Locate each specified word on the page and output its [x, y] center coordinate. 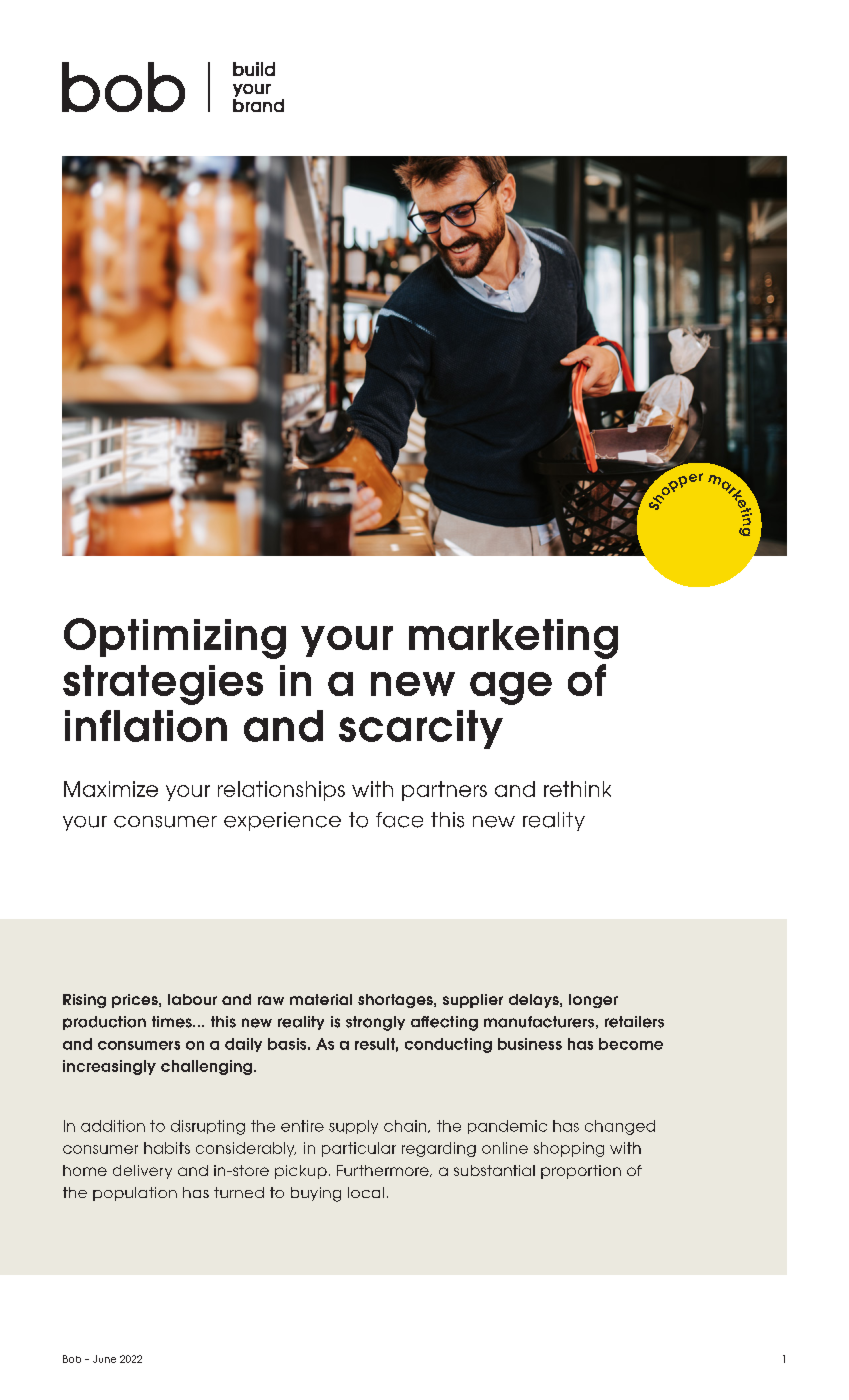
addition [113, 1126]
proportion [581, 1172]
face [399, 820]
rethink [577, 789]
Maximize [111, 789]
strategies [163, 685]
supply [353, 1127]
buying [316, 1194]
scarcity [421, 729]
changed [620, 1127]
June [104, 1359]
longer [593, 1001]
